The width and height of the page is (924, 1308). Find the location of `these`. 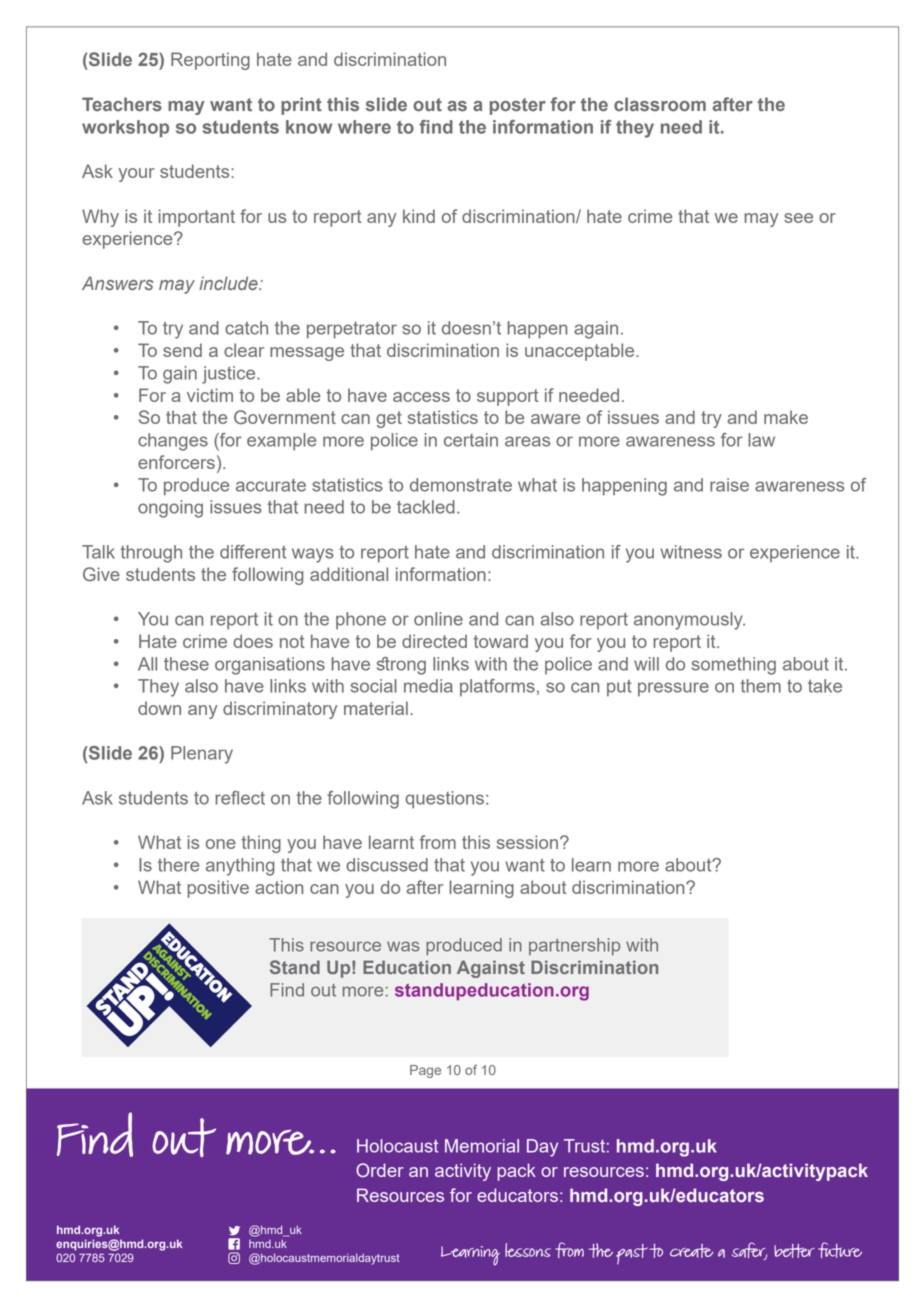

these is located at coordinates (186, 664).
